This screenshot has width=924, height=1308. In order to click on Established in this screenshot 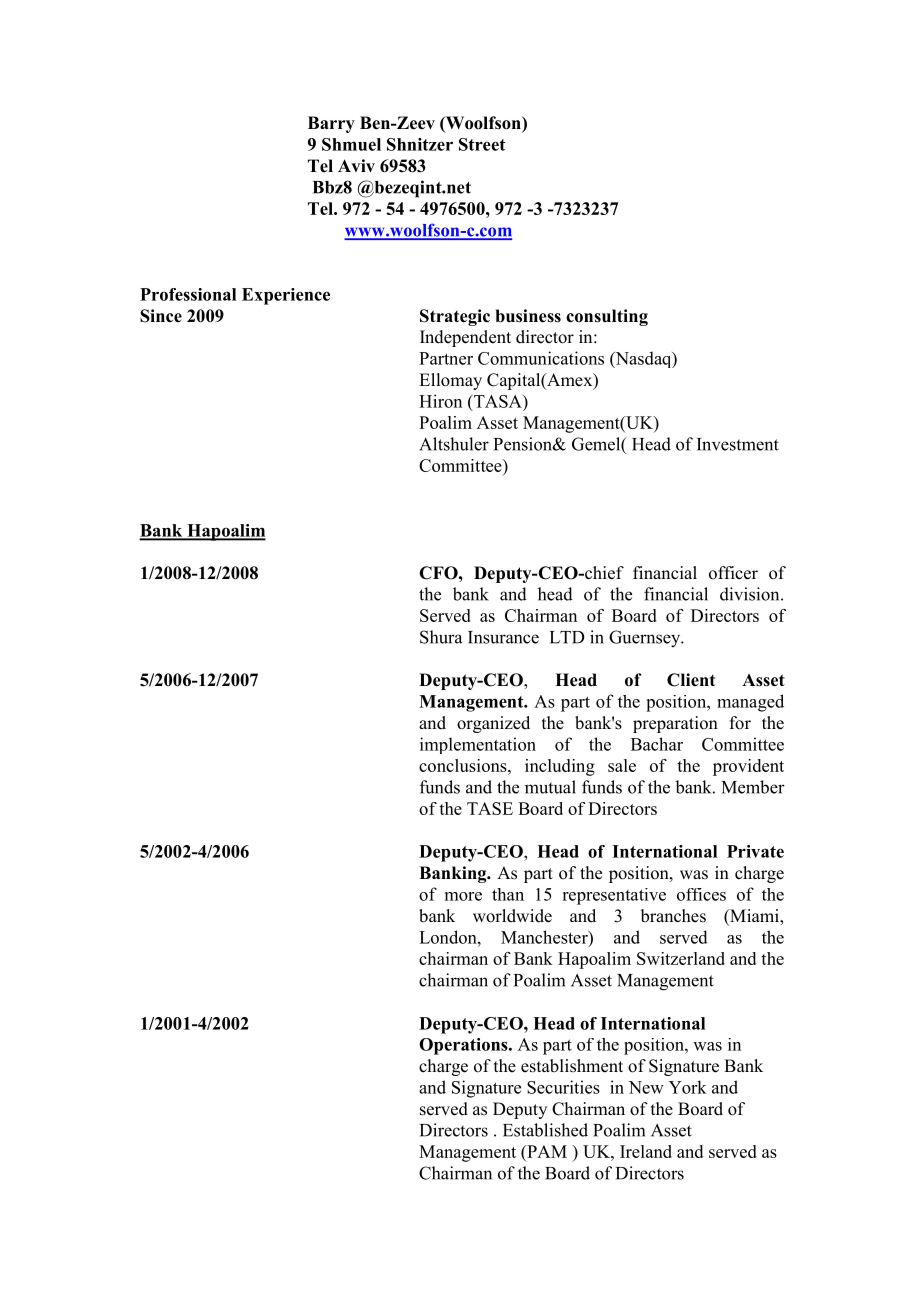, I will do `click(545, 1130)`.
